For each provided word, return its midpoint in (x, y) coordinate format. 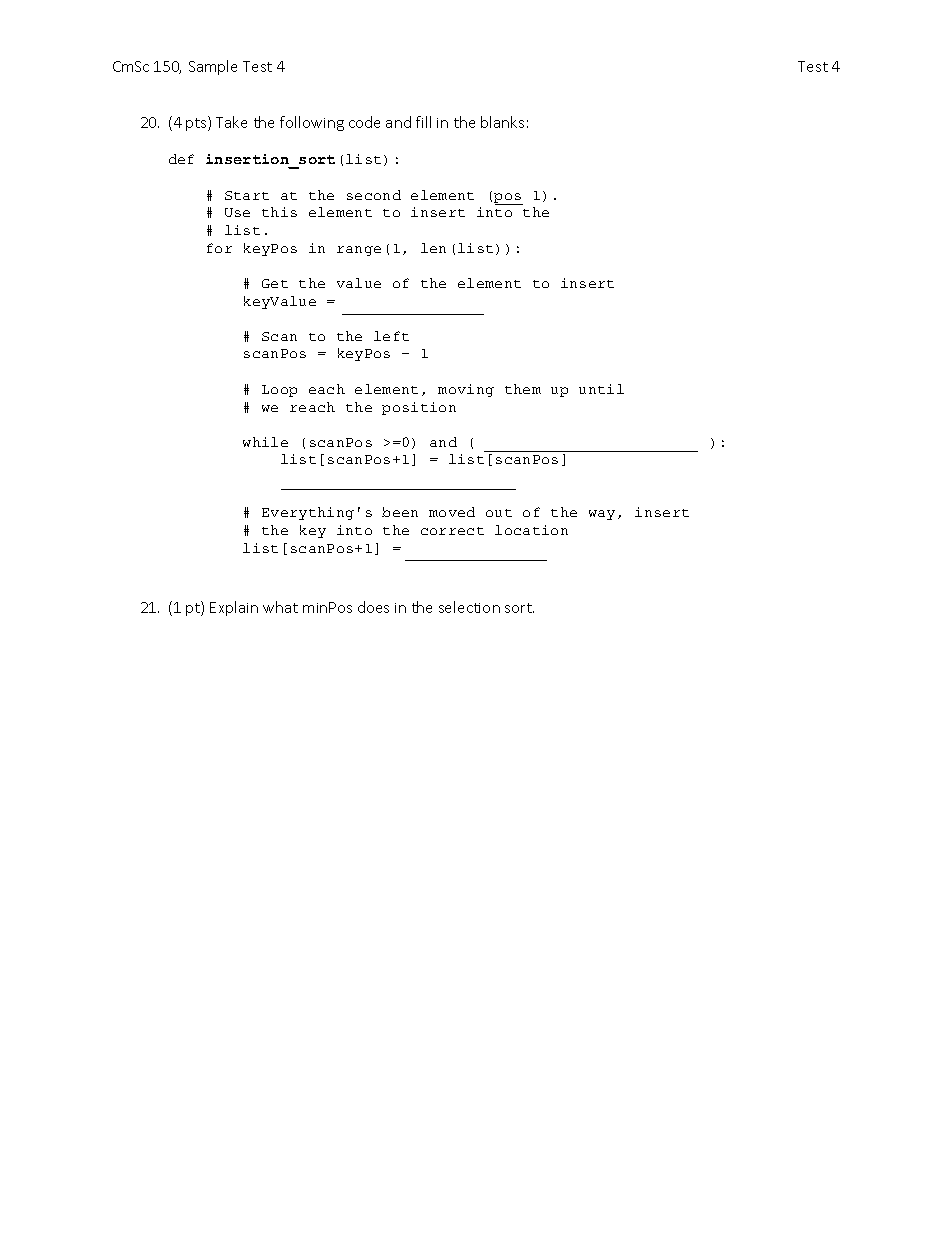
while (265, 442)
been (400, 512)
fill (423, 122)
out (499, 513)
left (391, 336)
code (364, 122)
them (523, 389)
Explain (234, 608)
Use (237, 212)
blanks (502, 122)
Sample (213, 67)
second (374, 195)
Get (275, 283)
